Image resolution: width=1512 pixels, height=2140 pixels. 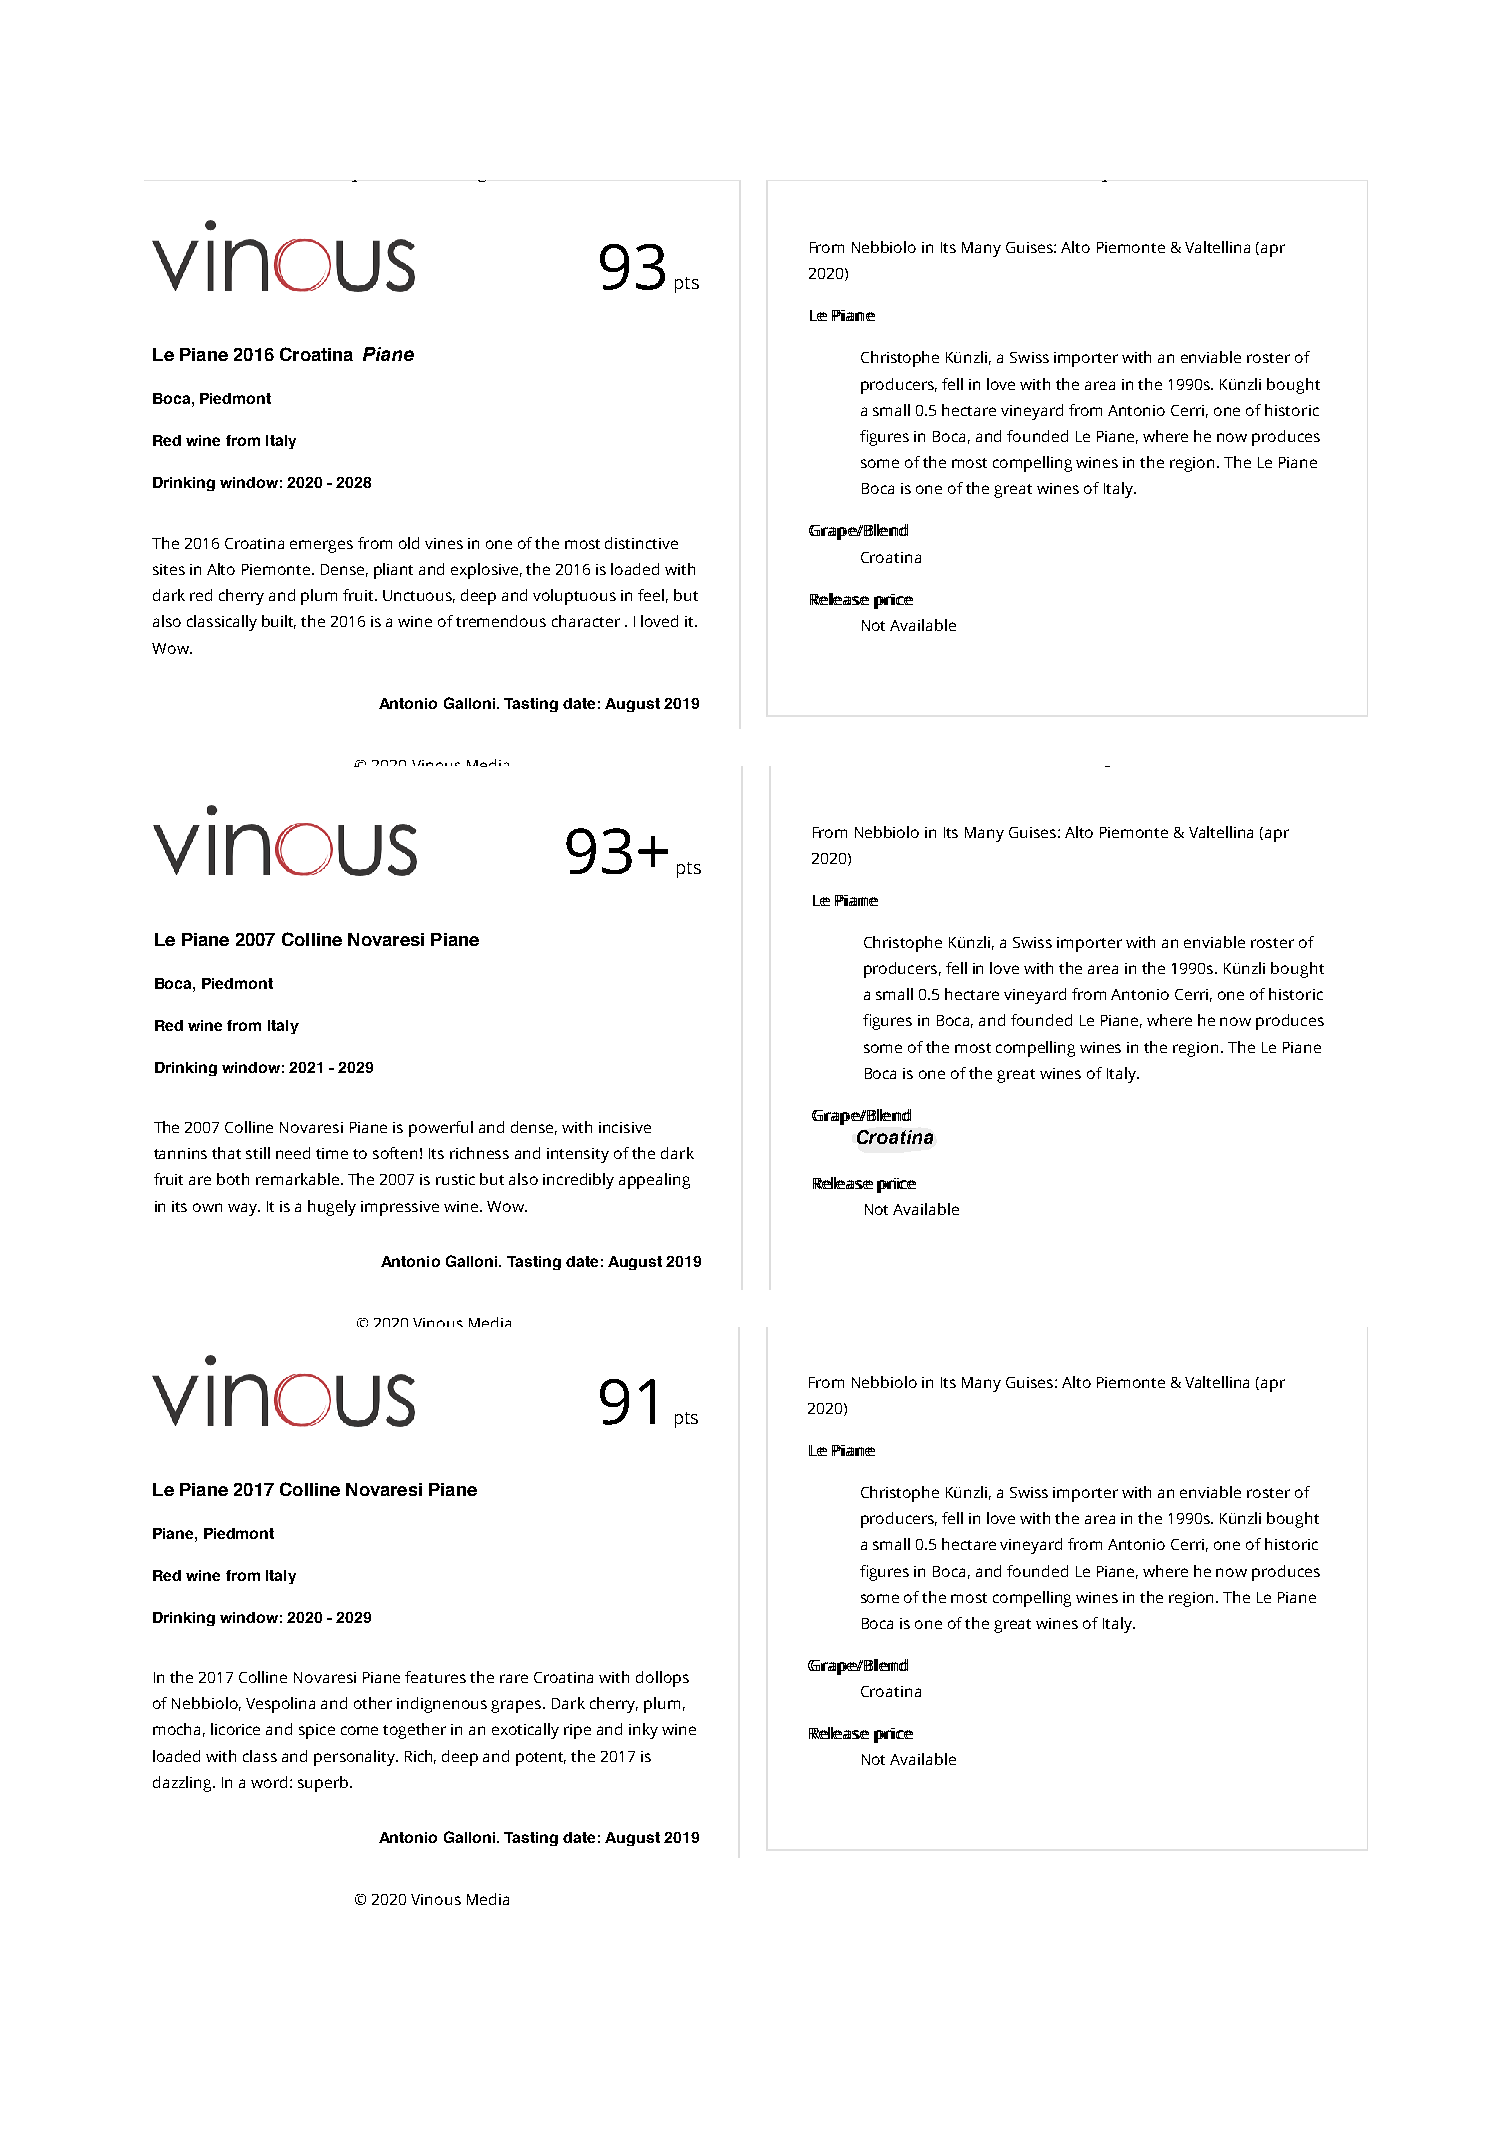 I want to click on voluptuous, so click(x=574, y=597).
